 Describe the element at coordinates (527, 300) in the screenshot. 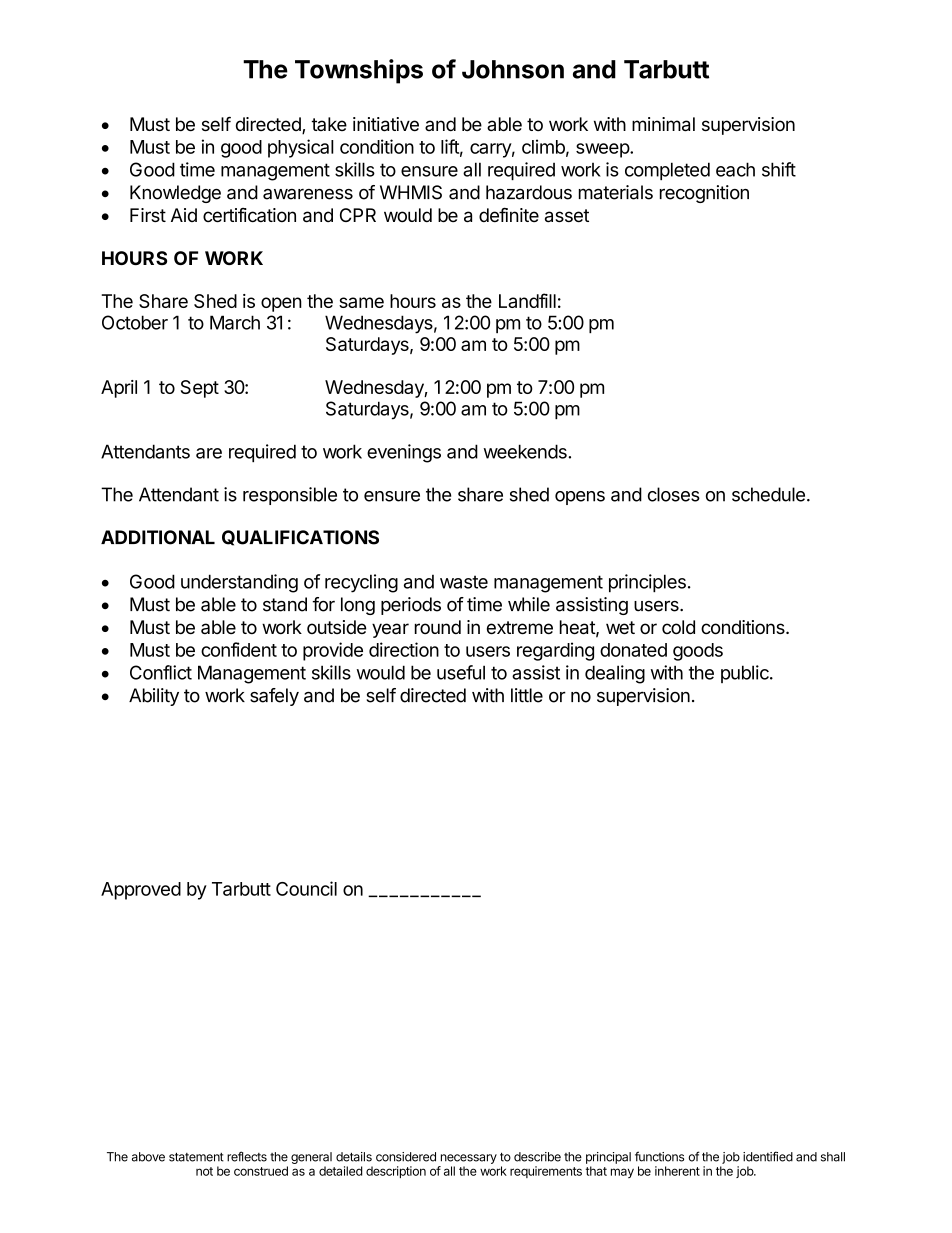

I see `Landfill` at that location.
